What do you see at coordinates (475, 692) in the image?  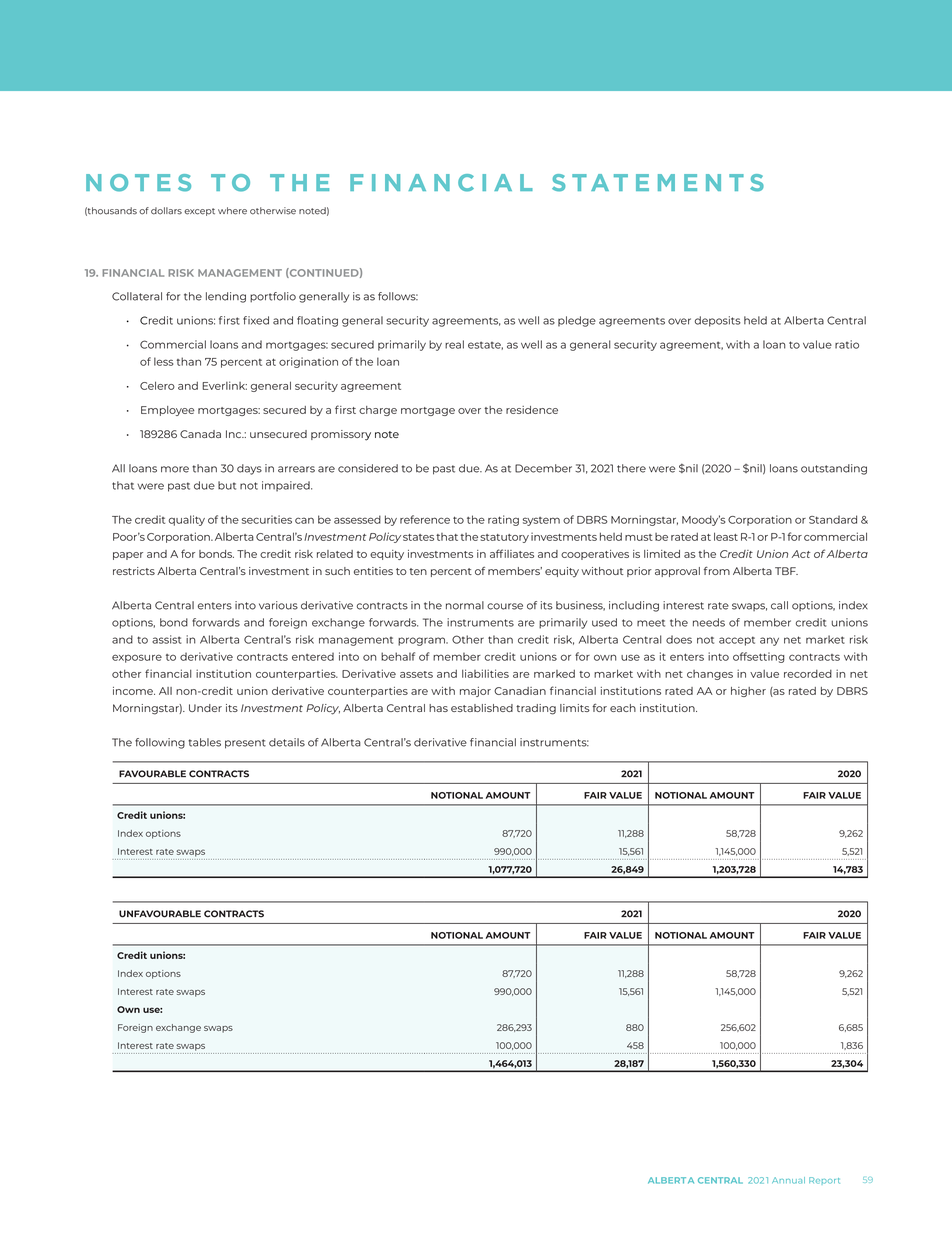 I see `major` at bounding box center [475, 692].
